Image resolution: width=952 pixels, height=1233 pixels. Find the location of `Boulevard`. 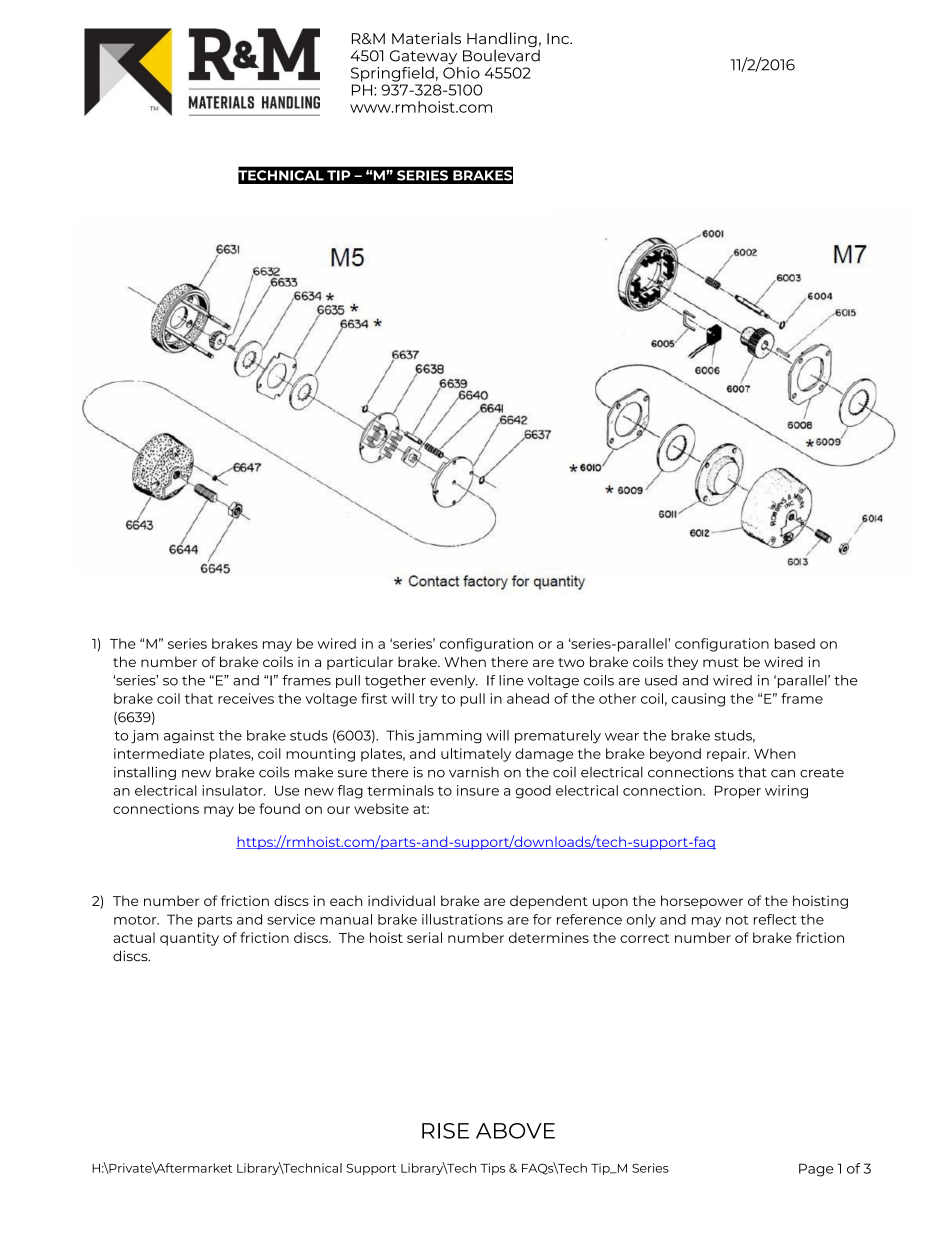

Boulevard is located at coordinates (501, 56).
